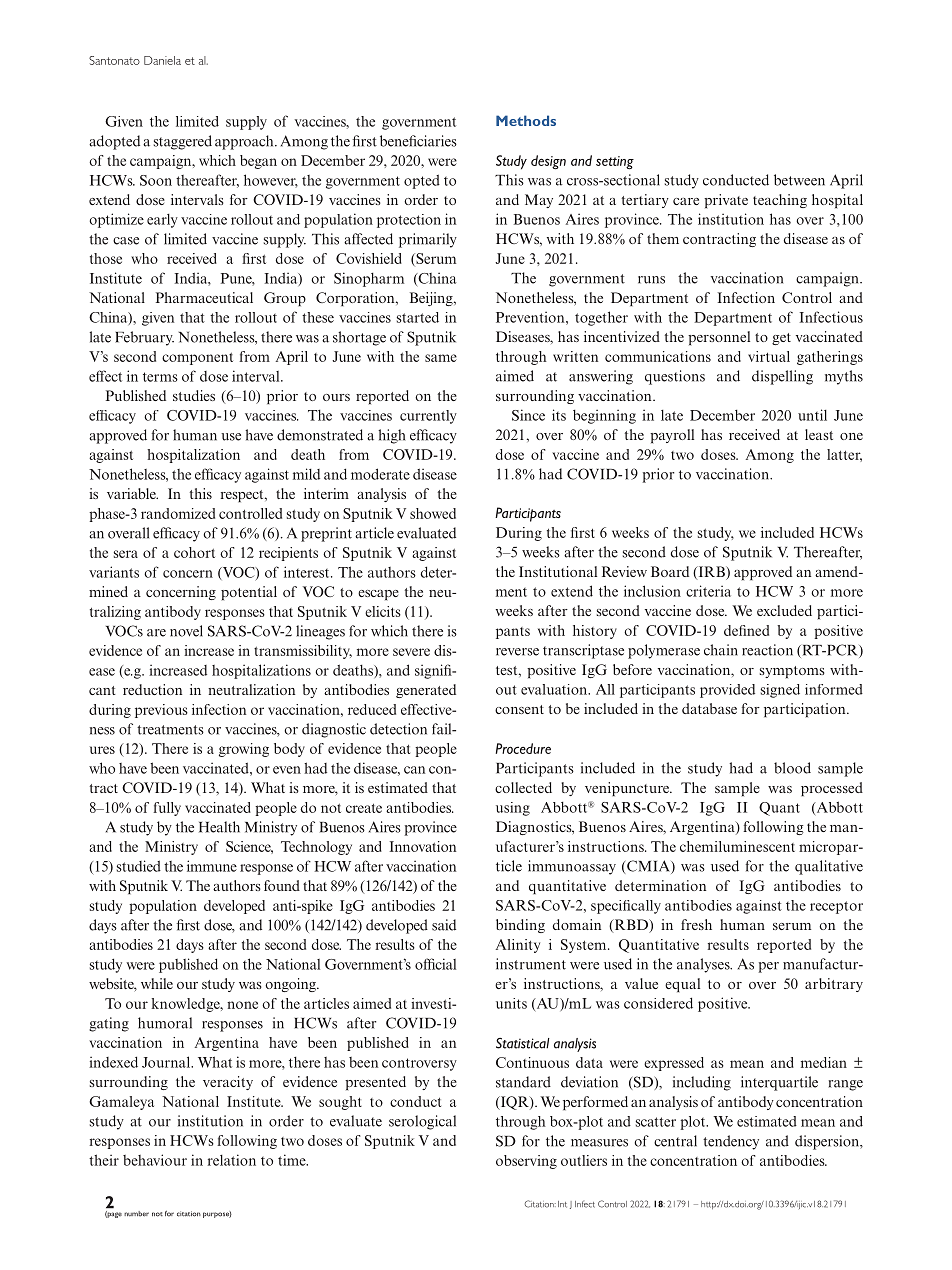 The image size is (952, 1270). Describe the element at coordinates (155, 1160) in the page. I see `behaviour` at that location.
